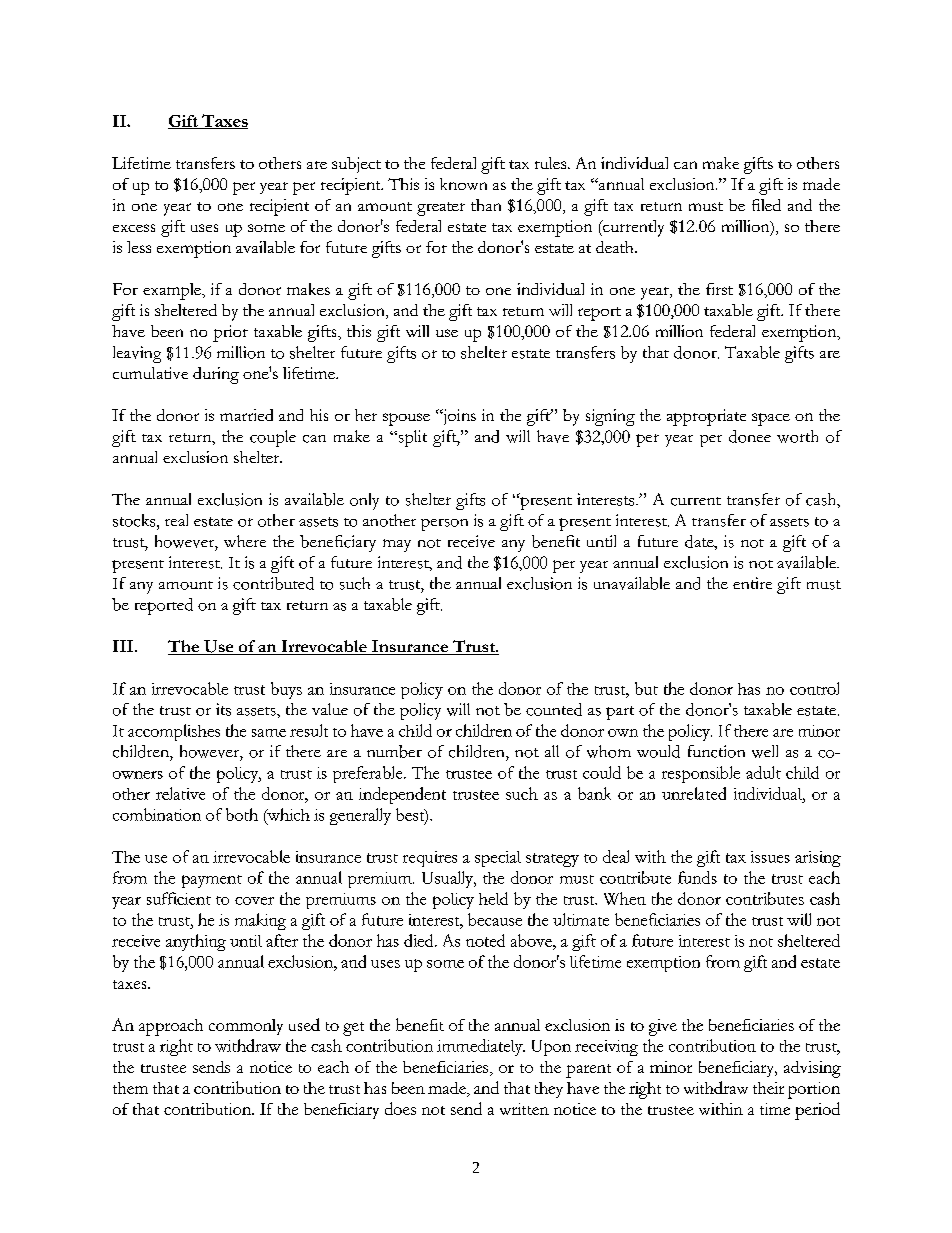  Describe the element at coordinates (766, 205) in the screenshot. I see `filed` at that location.
